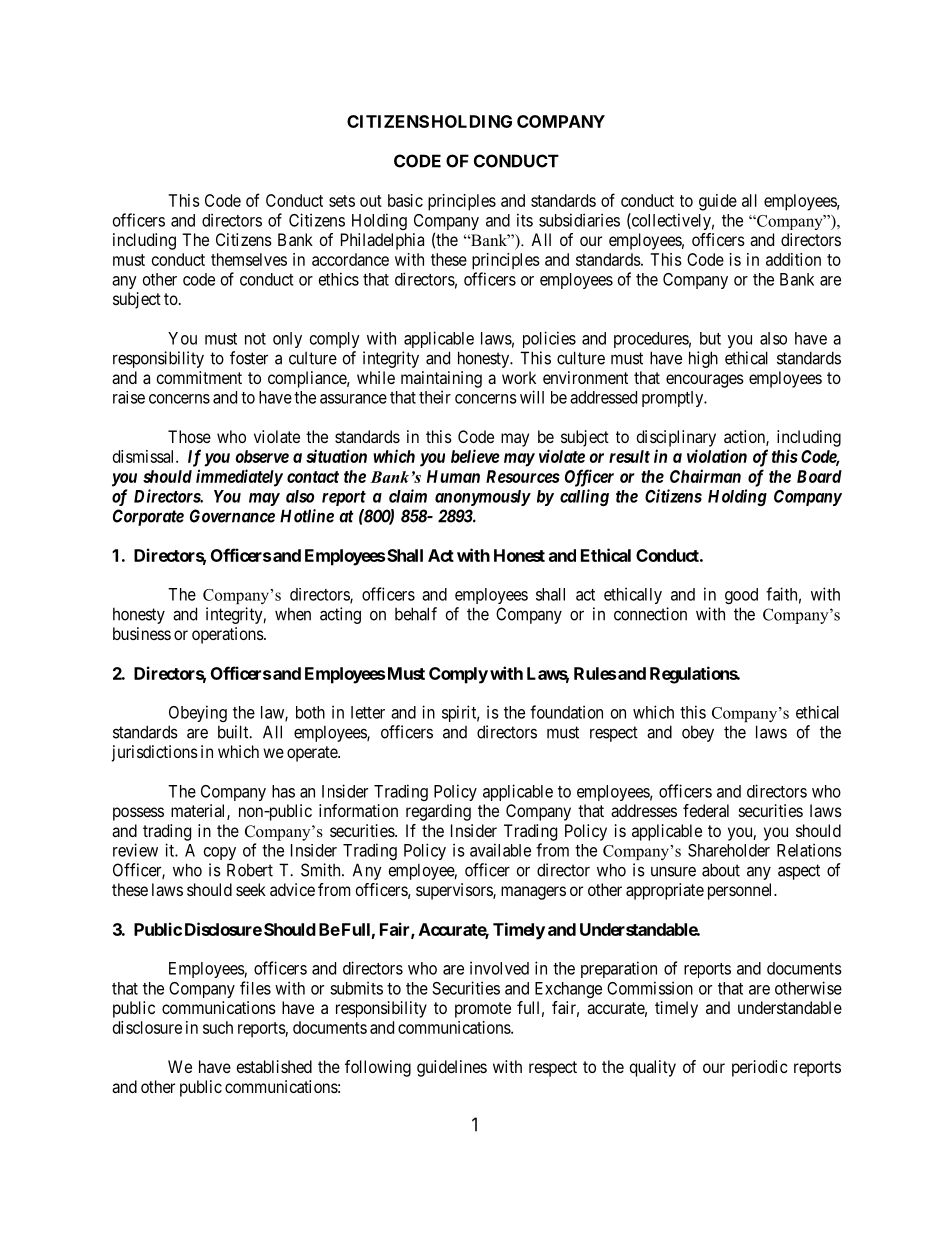 This image has width=952, height=1233. What do you see at coordinates (483, 1010) in the image?
I see `promote` at bounding box center [483, 1010].
